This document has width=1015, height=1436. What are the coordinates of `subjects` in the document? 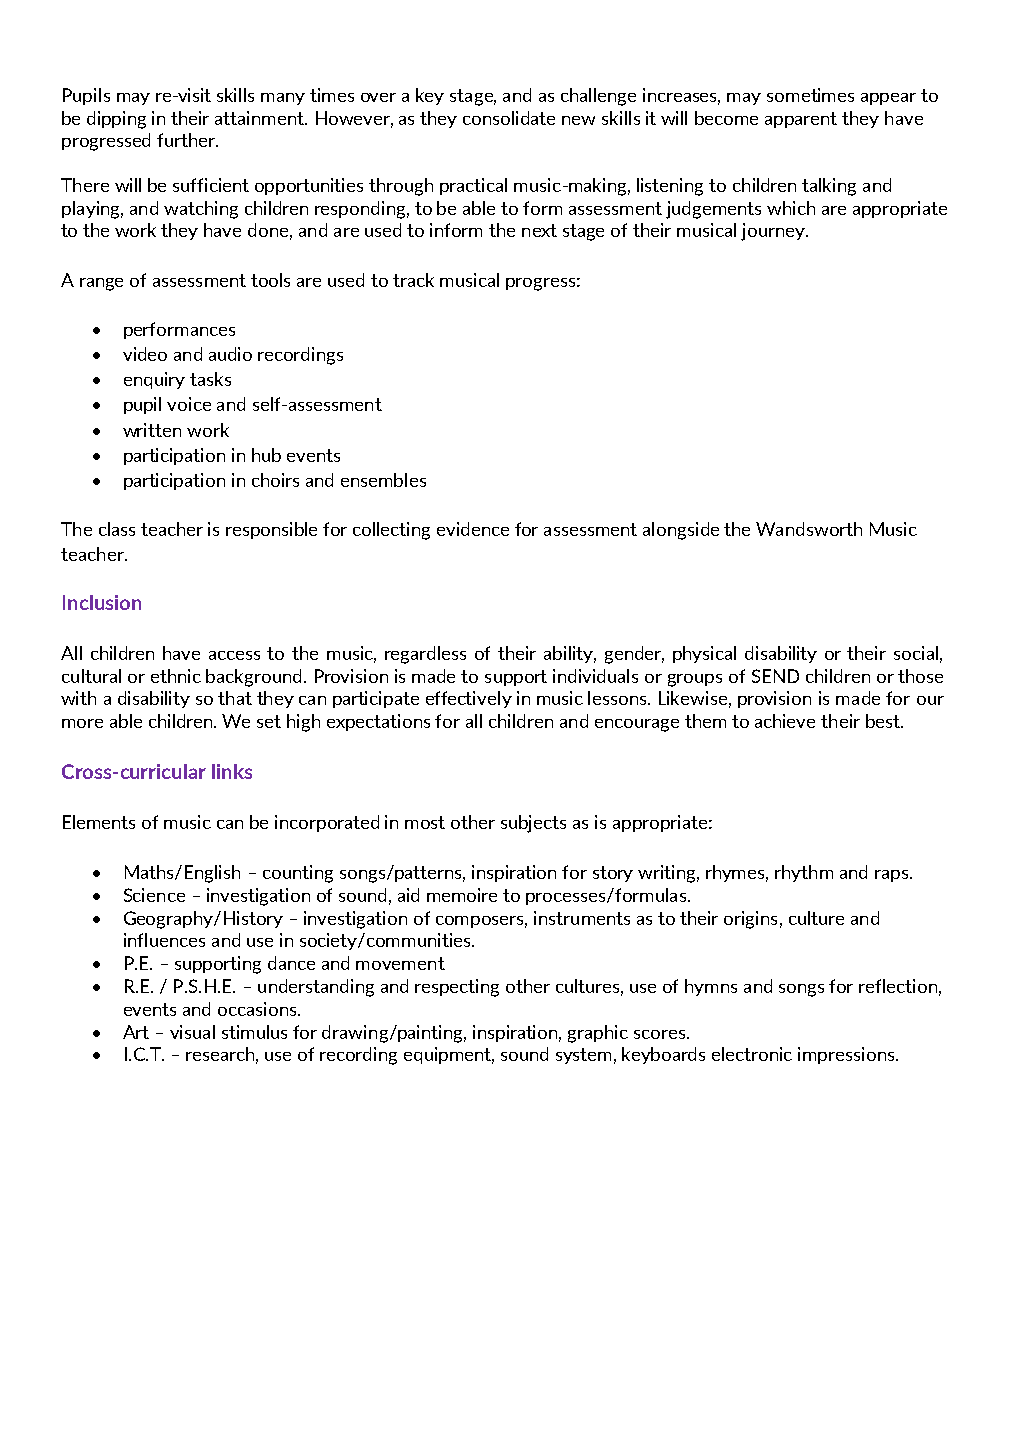 It's located at (533, 824).
